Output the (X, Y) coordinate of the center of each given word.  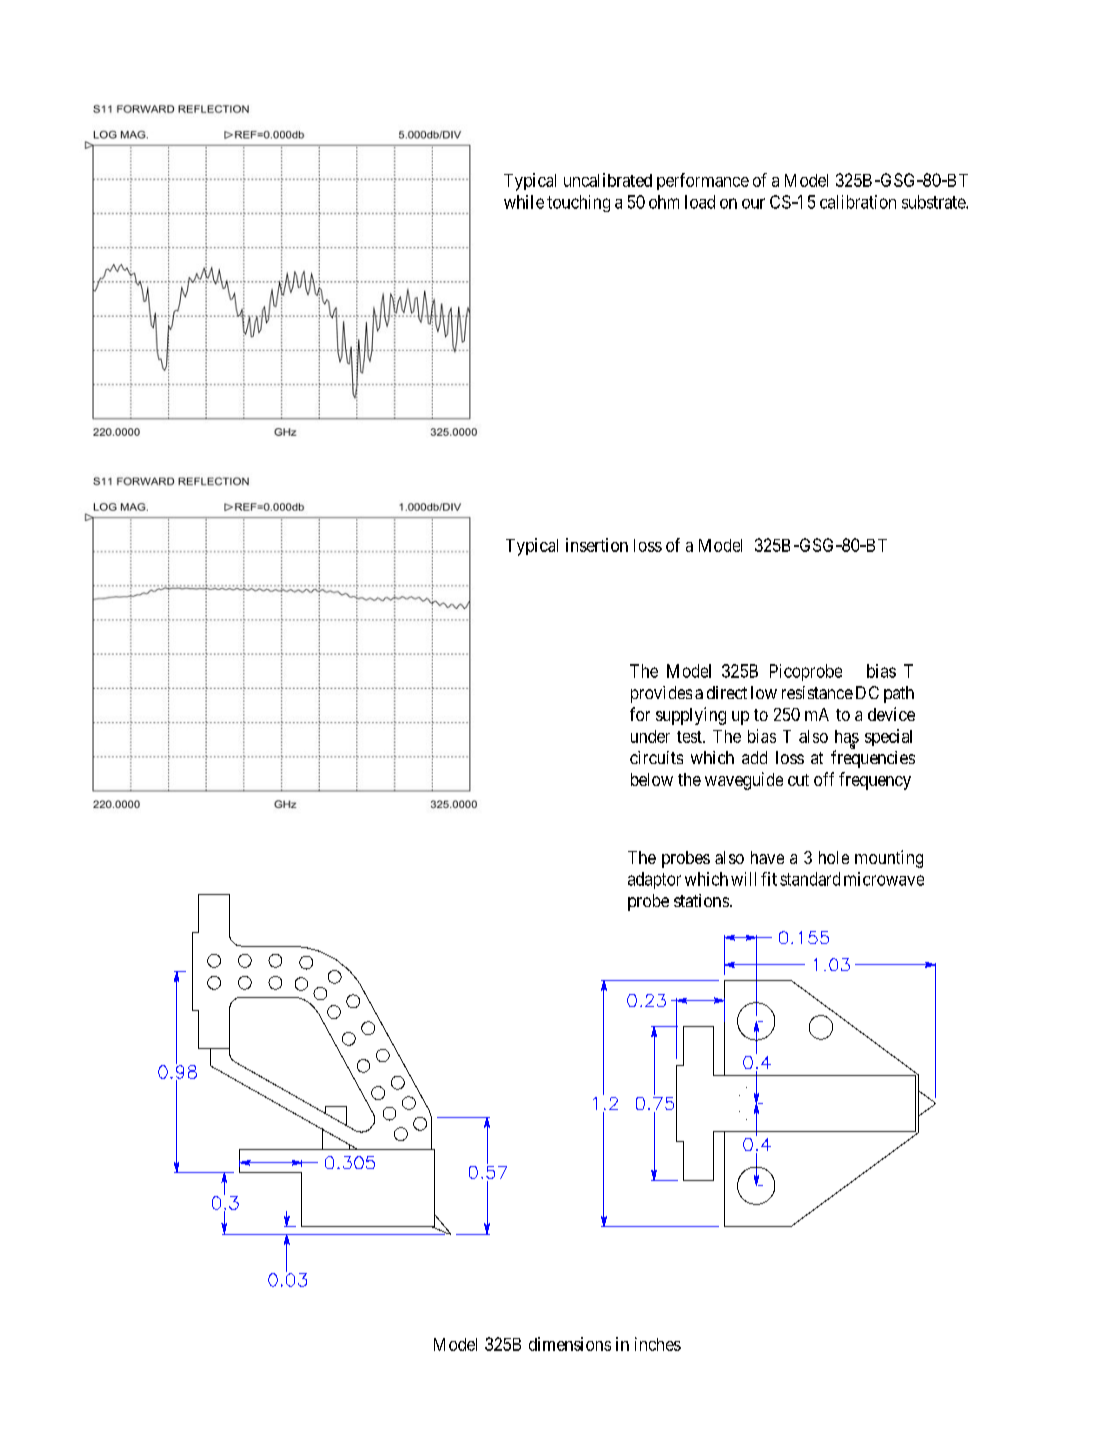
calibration (858, 202)
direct (727, 692)
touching (578, 203)
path (899, 694)
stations (701, 900)
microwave (884, 879)
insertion (597, 545)
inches (658, 1344)
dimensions (570, 1344)
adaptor (654, 880)
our (753, 203)
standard (810, 879)
